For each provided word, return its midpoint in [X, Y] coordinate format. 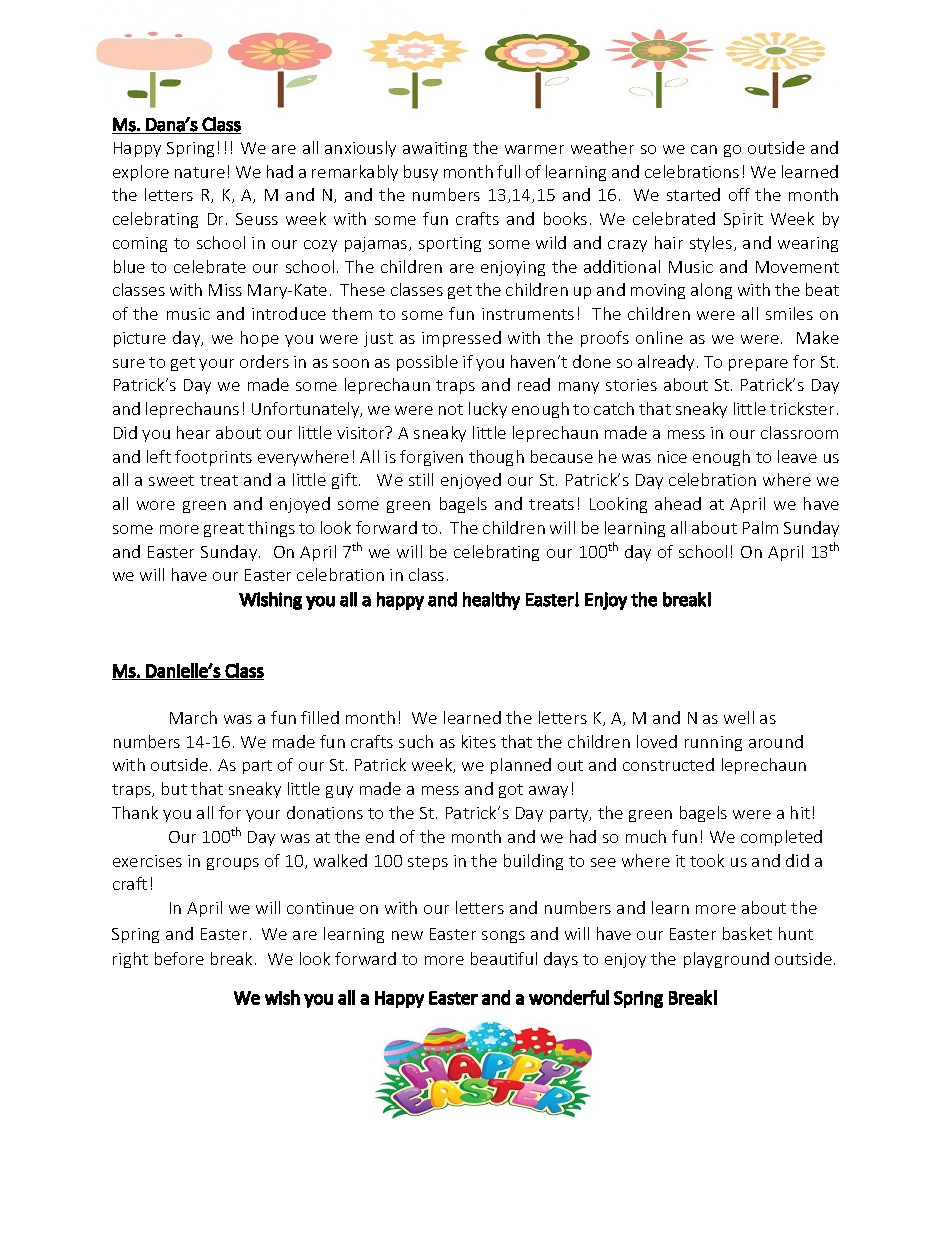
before [179, 958]
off [739, 194]
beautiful [504, 958]
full [508, 171]
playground [726, 960]
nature [200, 172]
